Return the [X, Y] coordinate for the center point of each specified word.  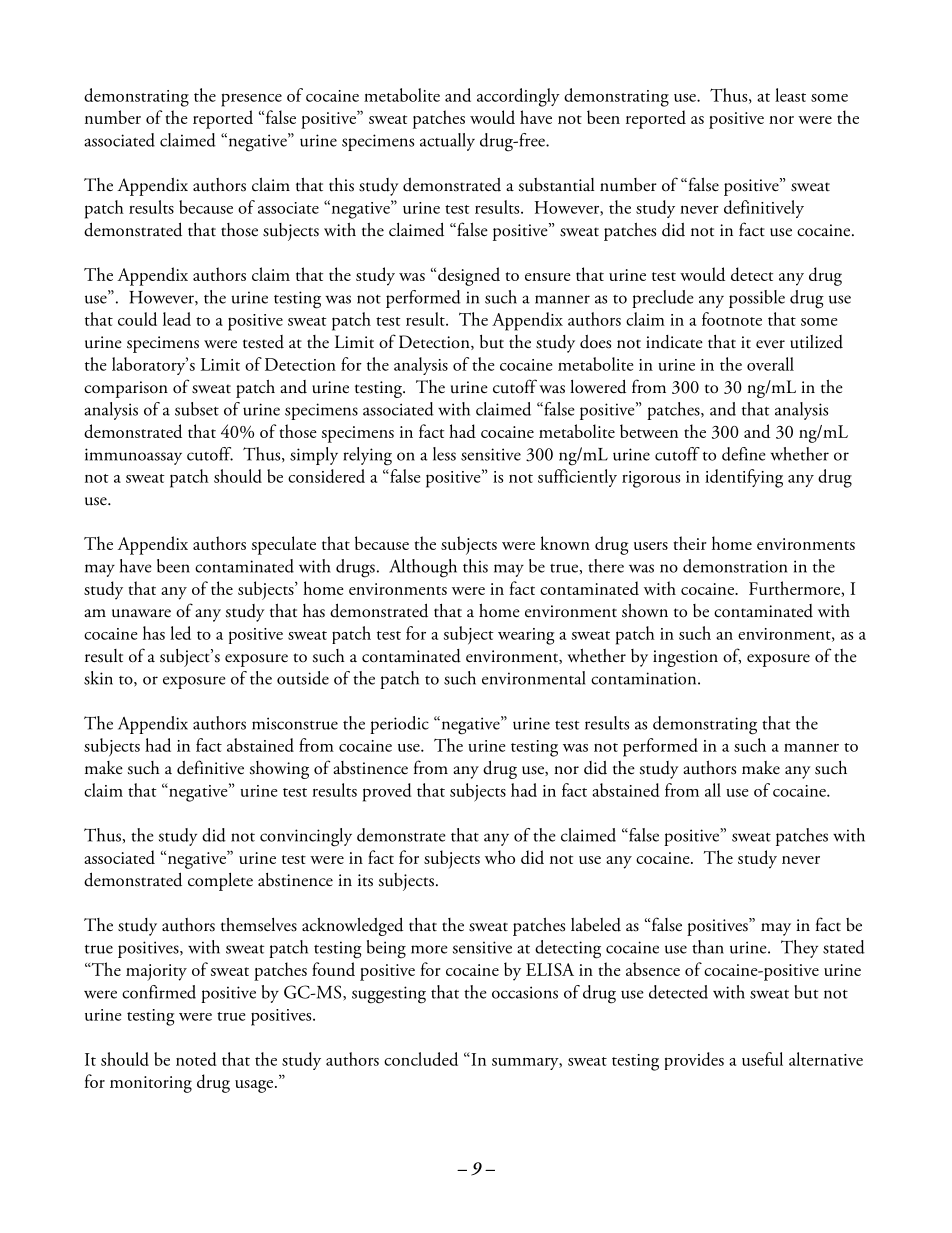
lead [177, 319]
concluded [421, 1059]
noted [196, 1059]
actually [447, 142]
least [790, 95]
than [708, 947]
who [500, 857]
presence [251, 100]
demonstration [735, 566]
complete [220, 882]
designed [469, 276]
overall [770, 364]
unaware [141, 613]
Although [423, 568]
